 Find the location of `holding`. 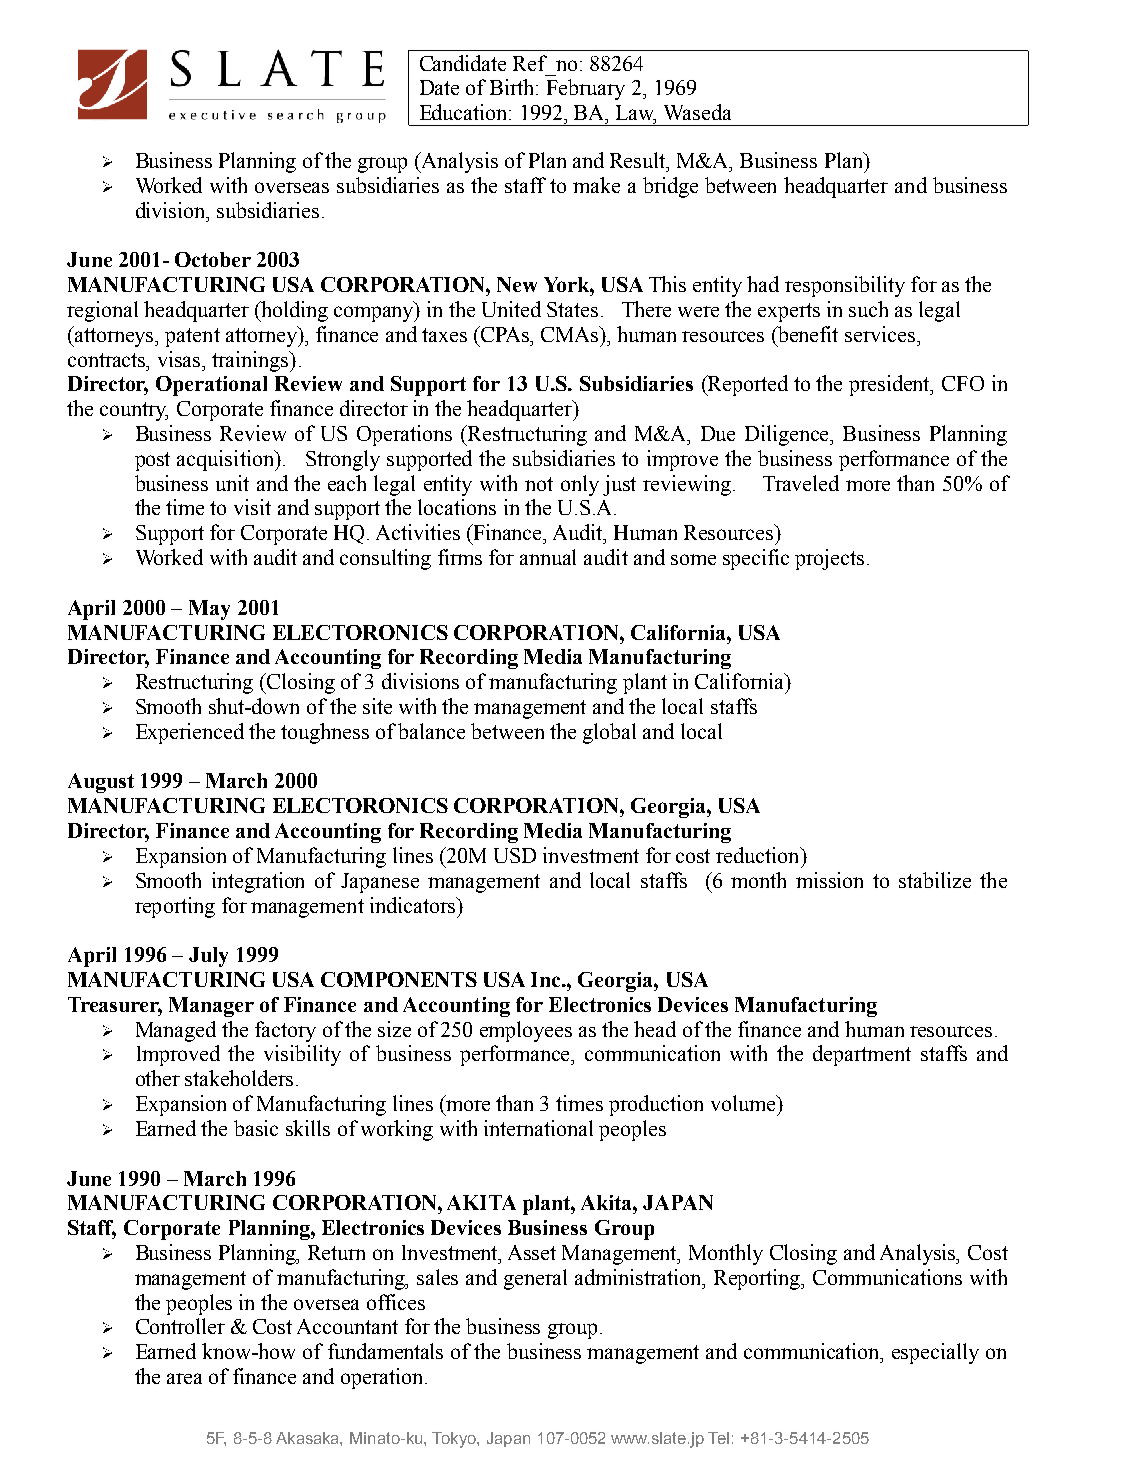

holding is located at coordinates (293, 311).
